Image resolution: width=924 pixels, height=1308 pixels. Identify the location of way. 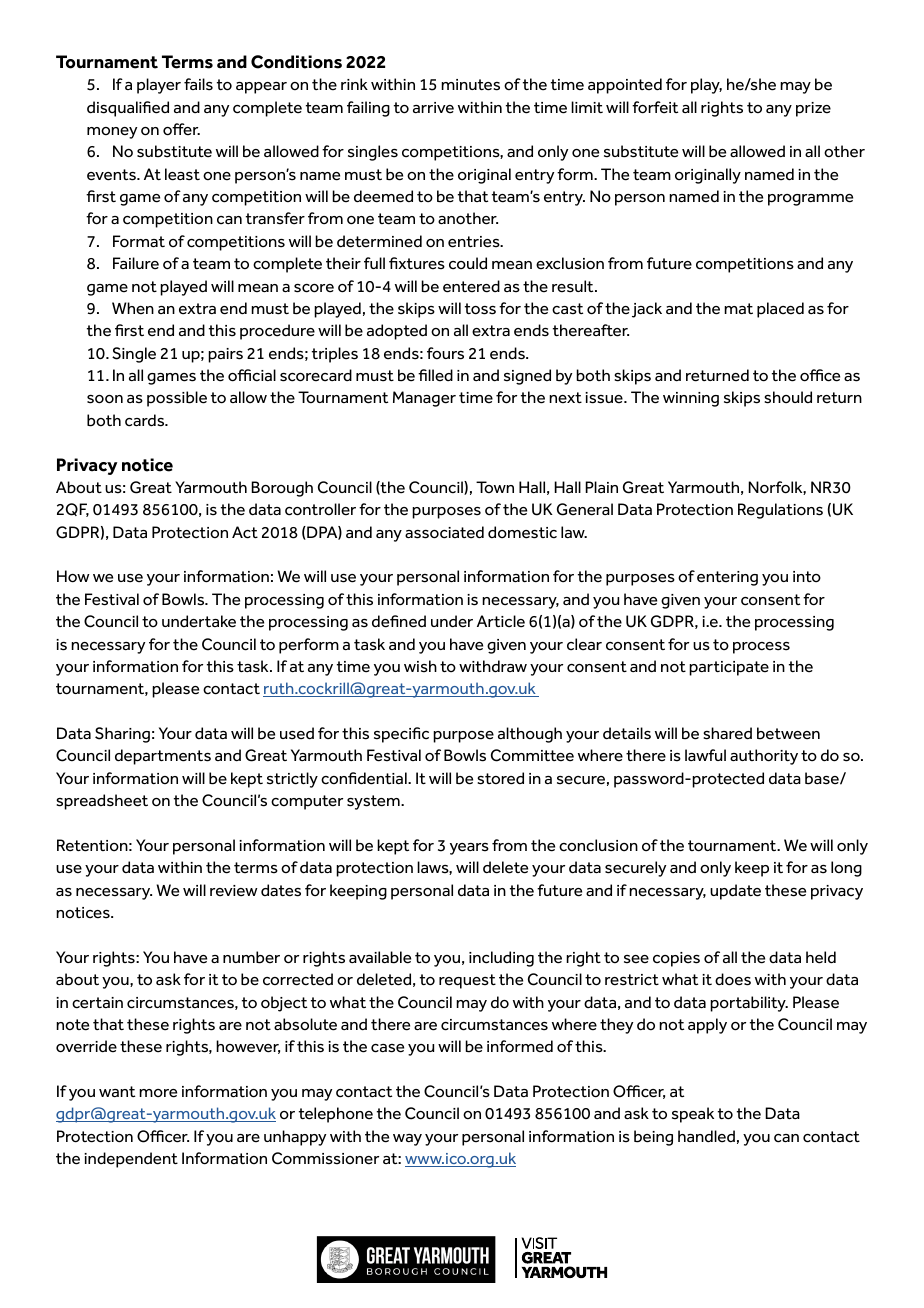
(407, 1140).
